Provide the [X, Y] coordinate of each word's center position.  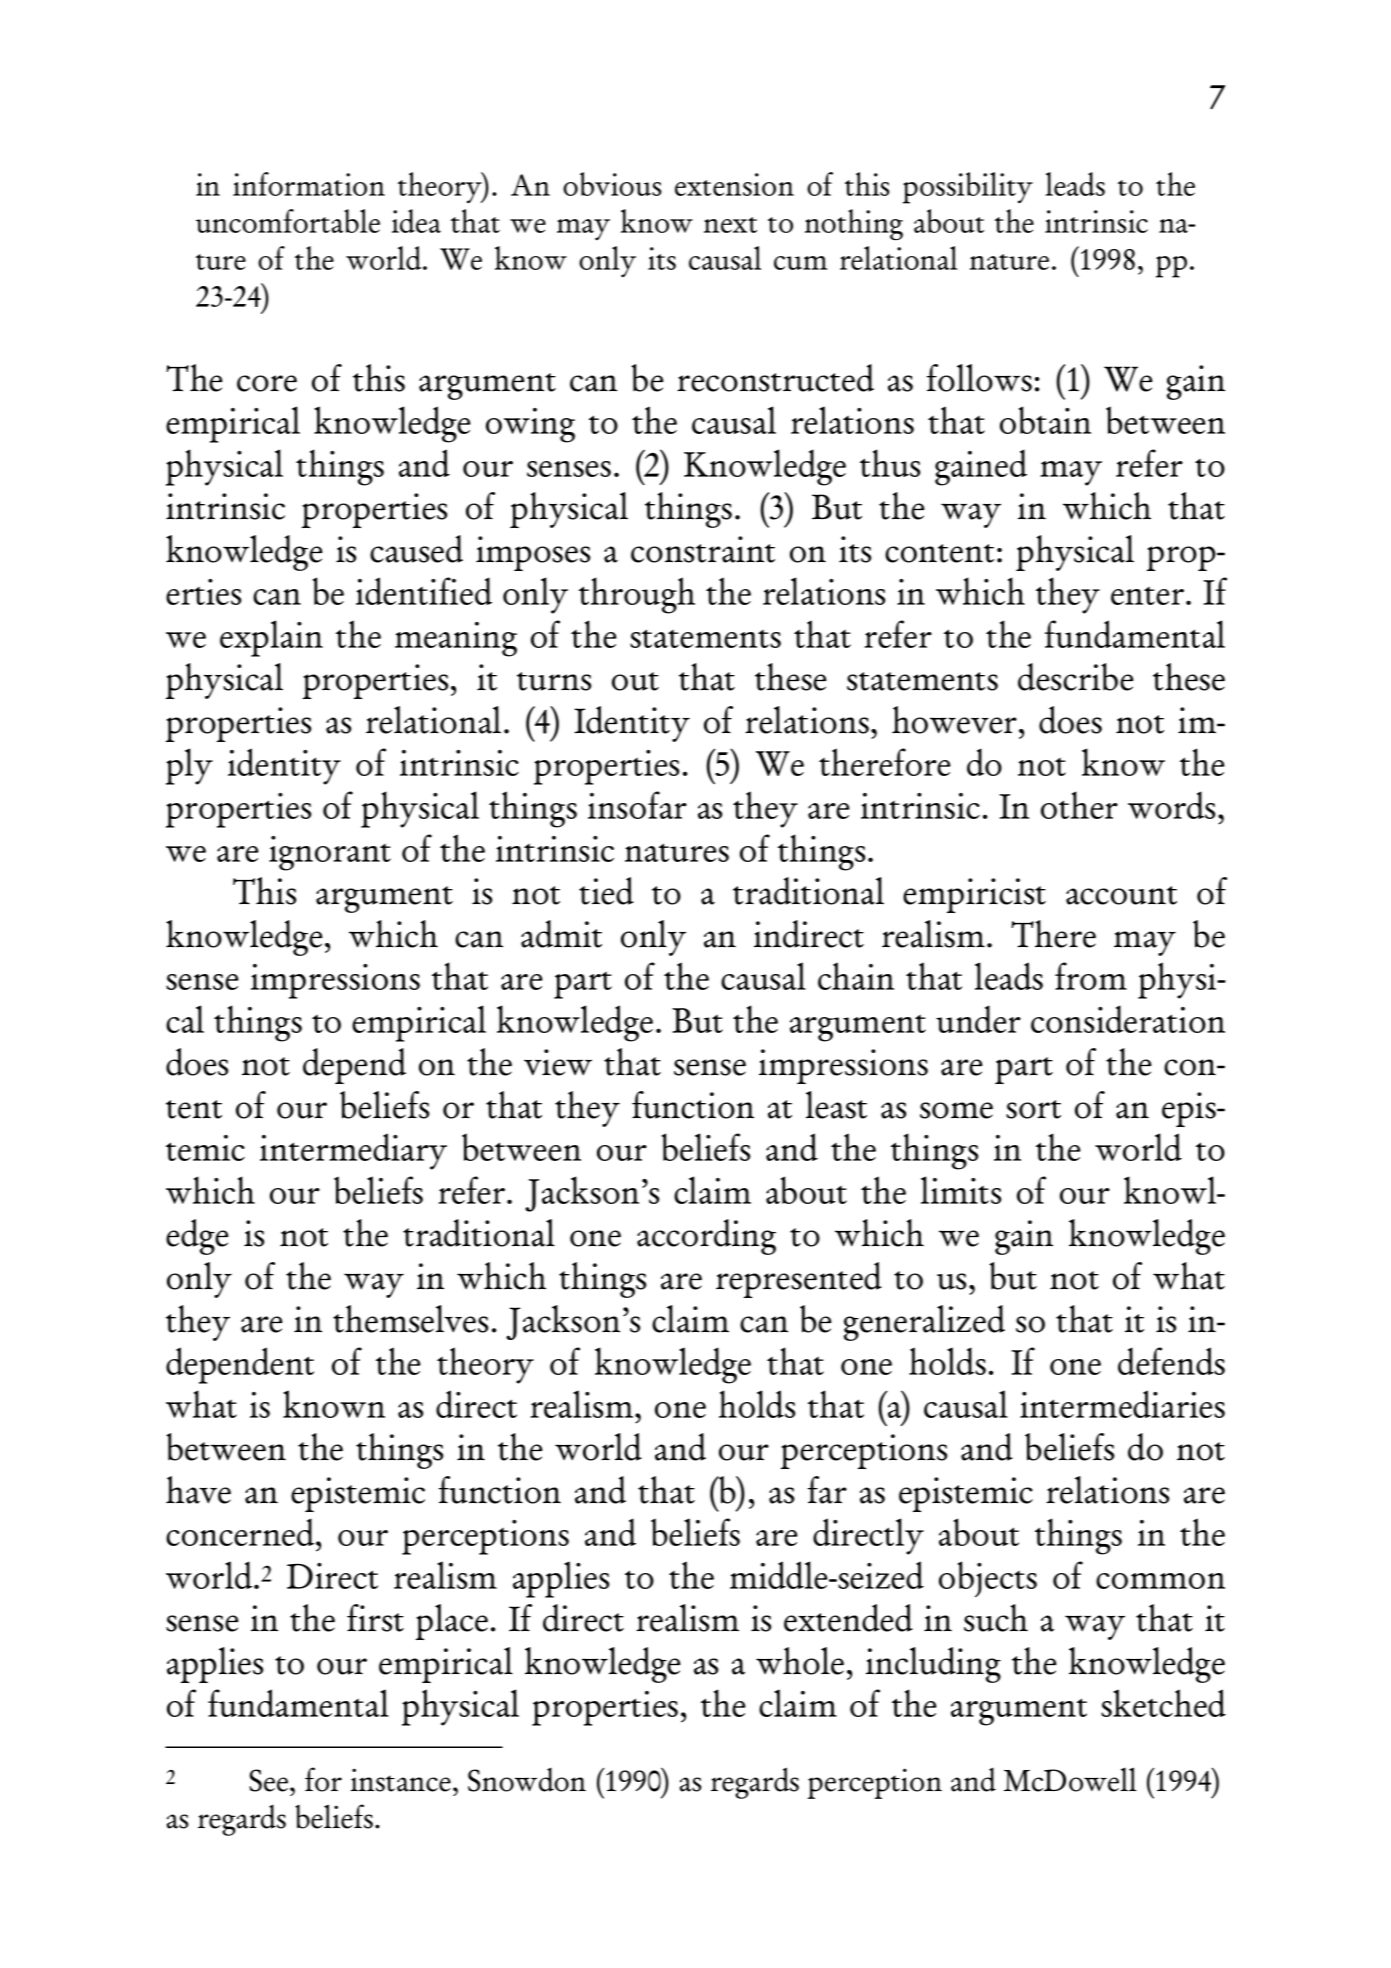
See [268, 1780]
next [730, 225]
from [1091, 976]
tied [606, 891]
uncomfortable [288, 221]
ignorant [330, 853]
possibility [968, 188]
